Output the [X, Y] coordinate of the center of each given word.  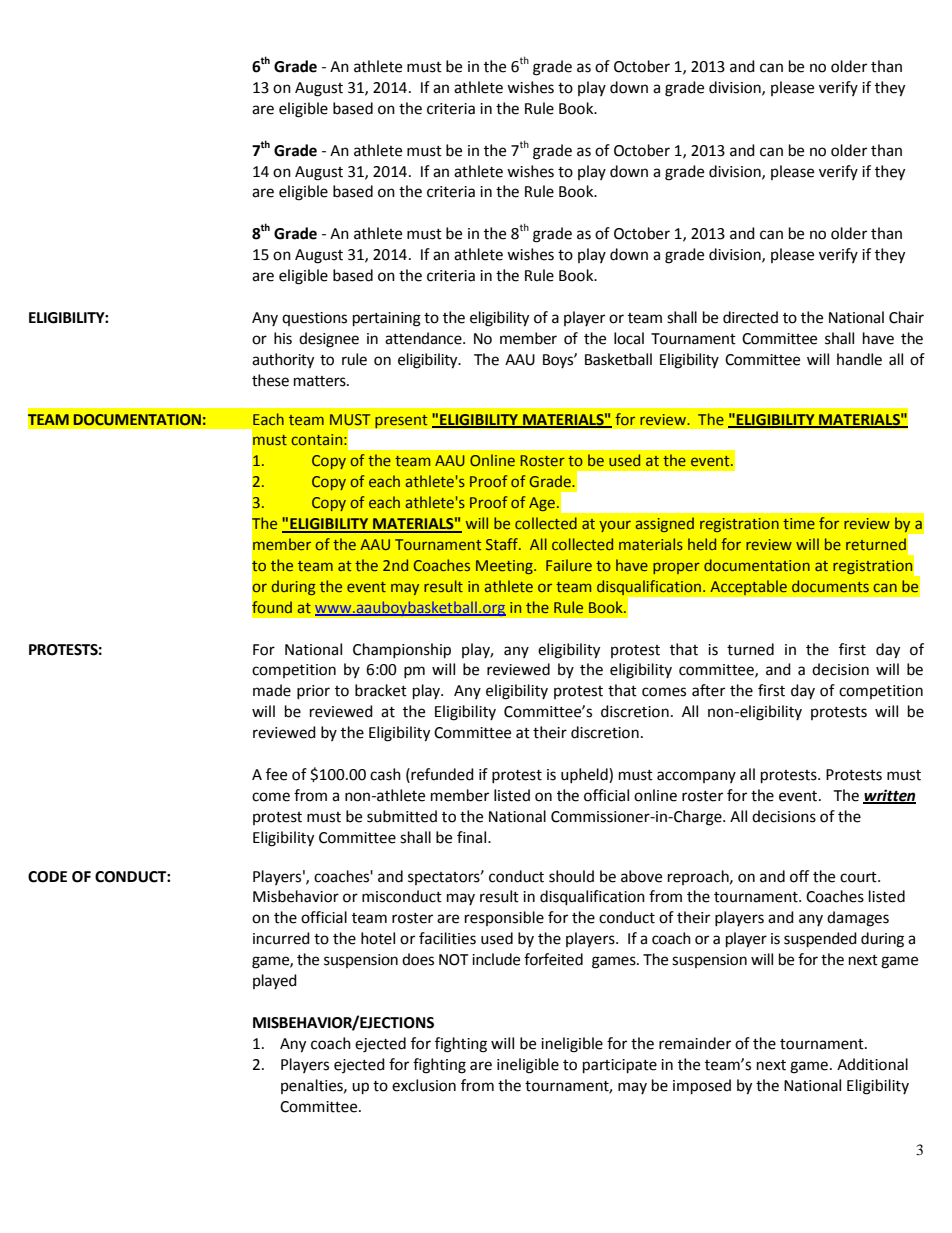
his [283, 338]
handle [859, 359]
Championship [402, 651]
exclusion [424, 1085]
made [272, 690]
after [708, 690]
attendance [424, 338]
